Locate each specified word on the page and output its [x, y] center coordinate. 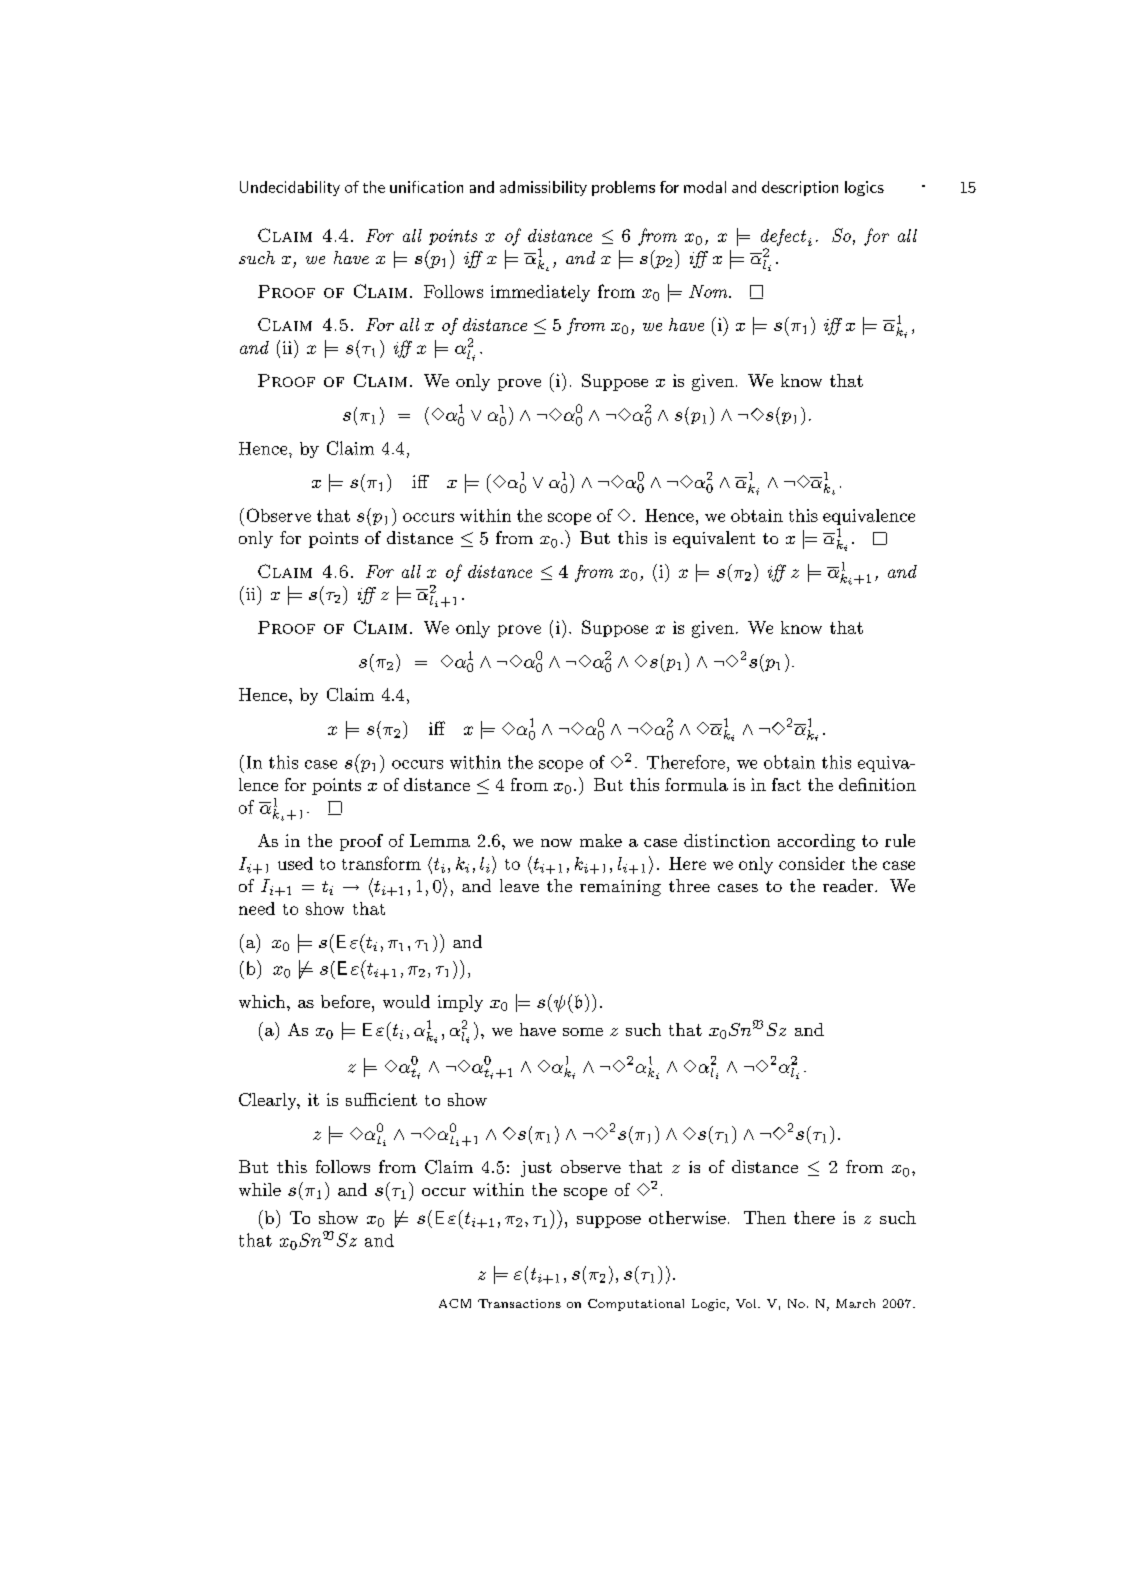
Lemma [440, 840]
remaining [620, 888]
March [855, 1303]
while [260, 1189]
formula [696, 784]
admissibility [543, 188]
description [800, 188]
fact [786, 784]
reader [849, 885]
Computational [636, 1305]
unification [426, 187]
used [295, 863]
